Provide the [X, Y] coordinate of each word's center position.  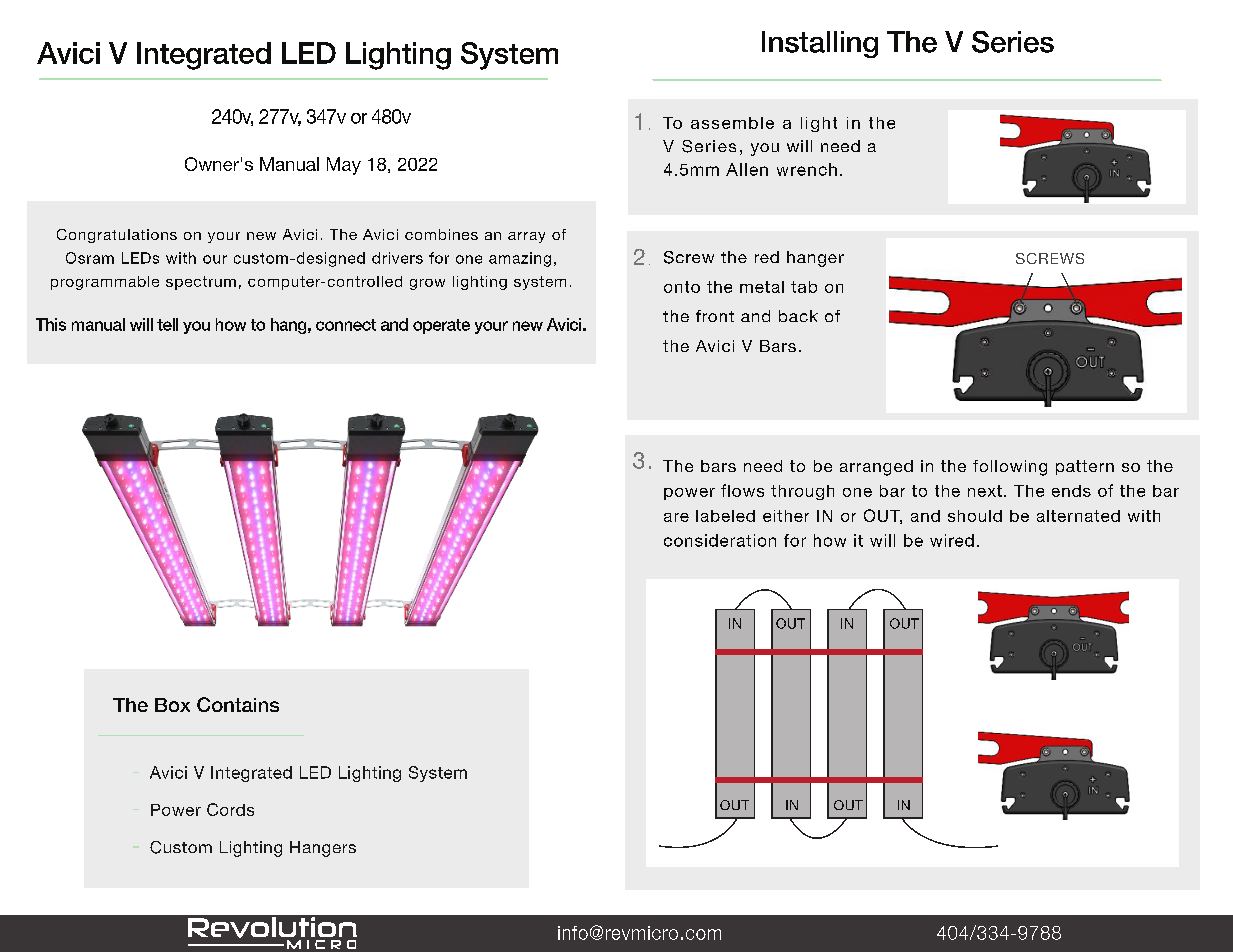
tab [804, 287]
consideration [720, 540]
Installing [820, 44]
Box [172, 705]
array [526, 237]
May [344, 166]
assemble [732, 123]
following [1010, 468]
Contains [238, 704]
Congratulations [117, 236]
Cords [230, 809]
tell [167, 324]
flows [742, 490]
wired [952, 540]
